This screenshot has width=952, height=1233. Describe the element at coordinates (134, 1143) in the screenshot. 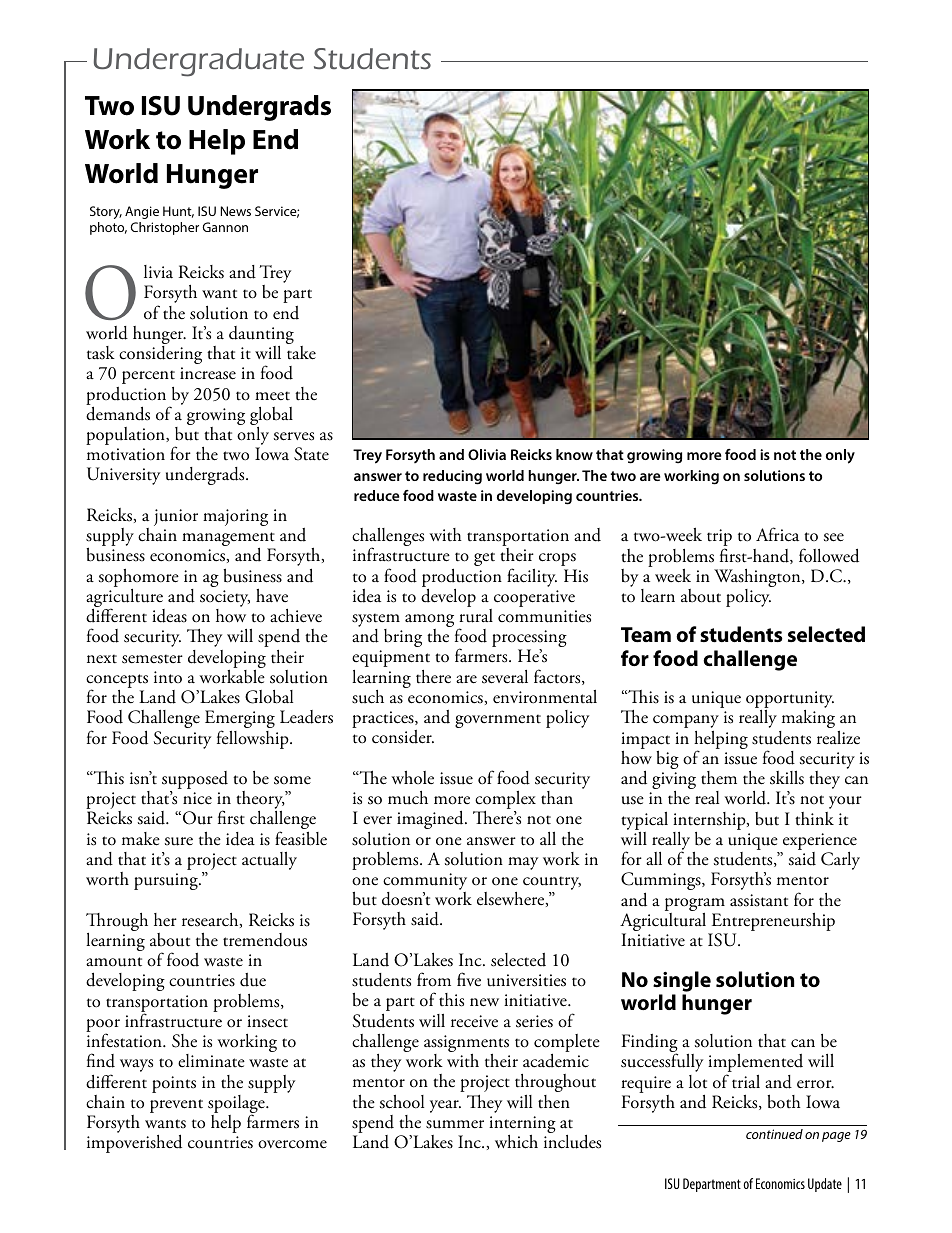

I see `impoverished` at that location.
